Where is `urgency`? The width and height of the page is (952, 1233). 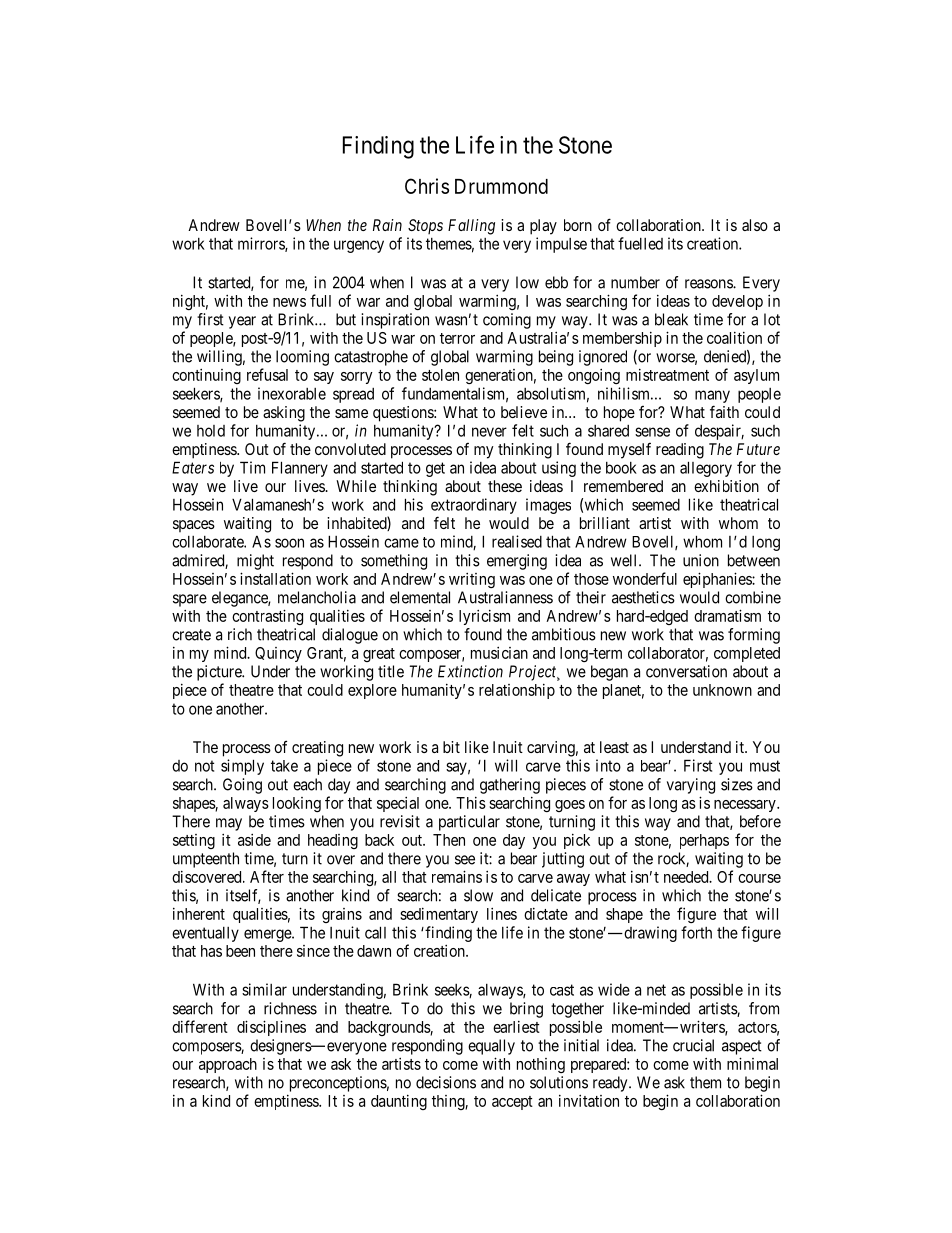 urgency is located at coordinates (359, 246).
